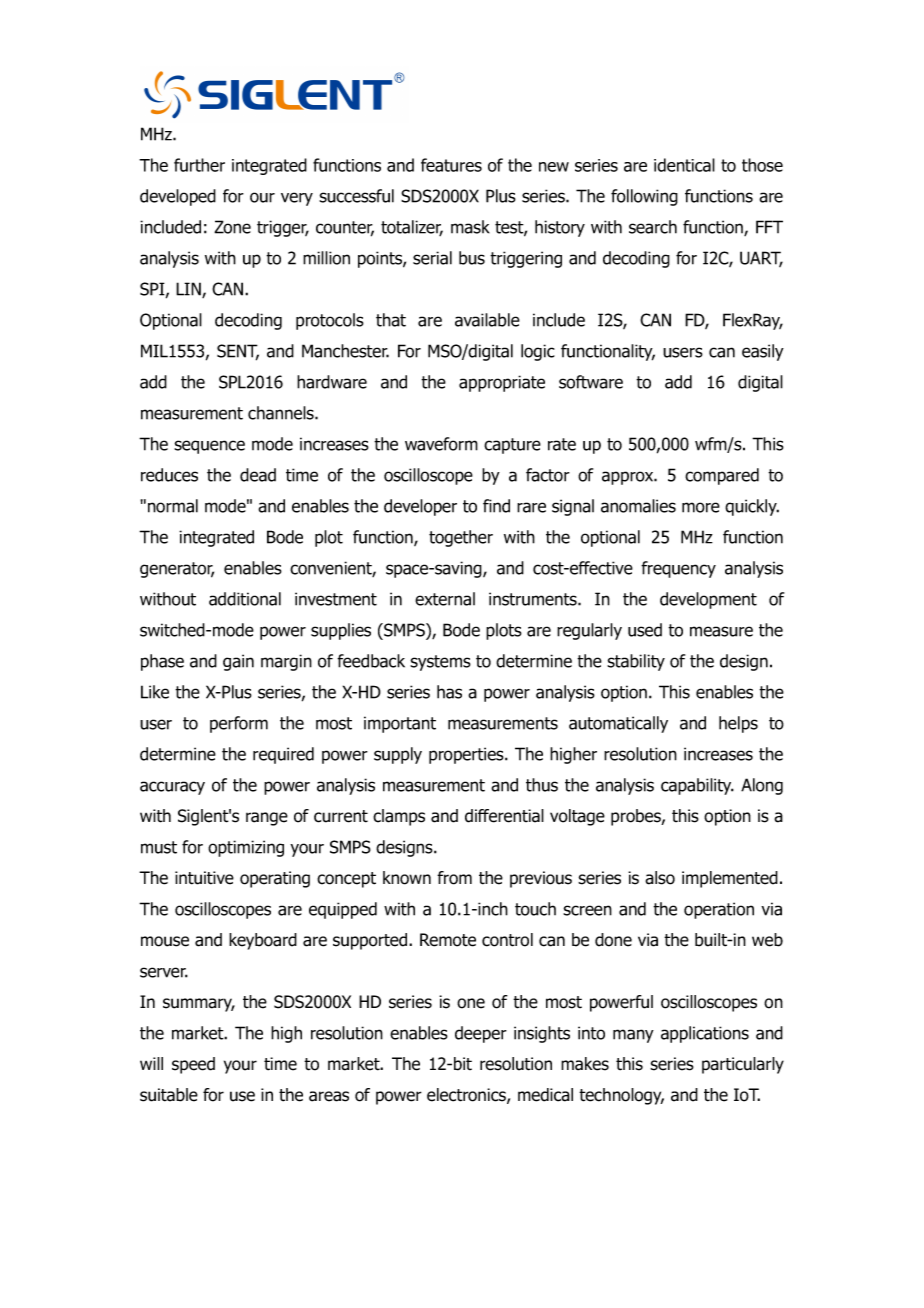  I want to click on further, so click(199, 165).
